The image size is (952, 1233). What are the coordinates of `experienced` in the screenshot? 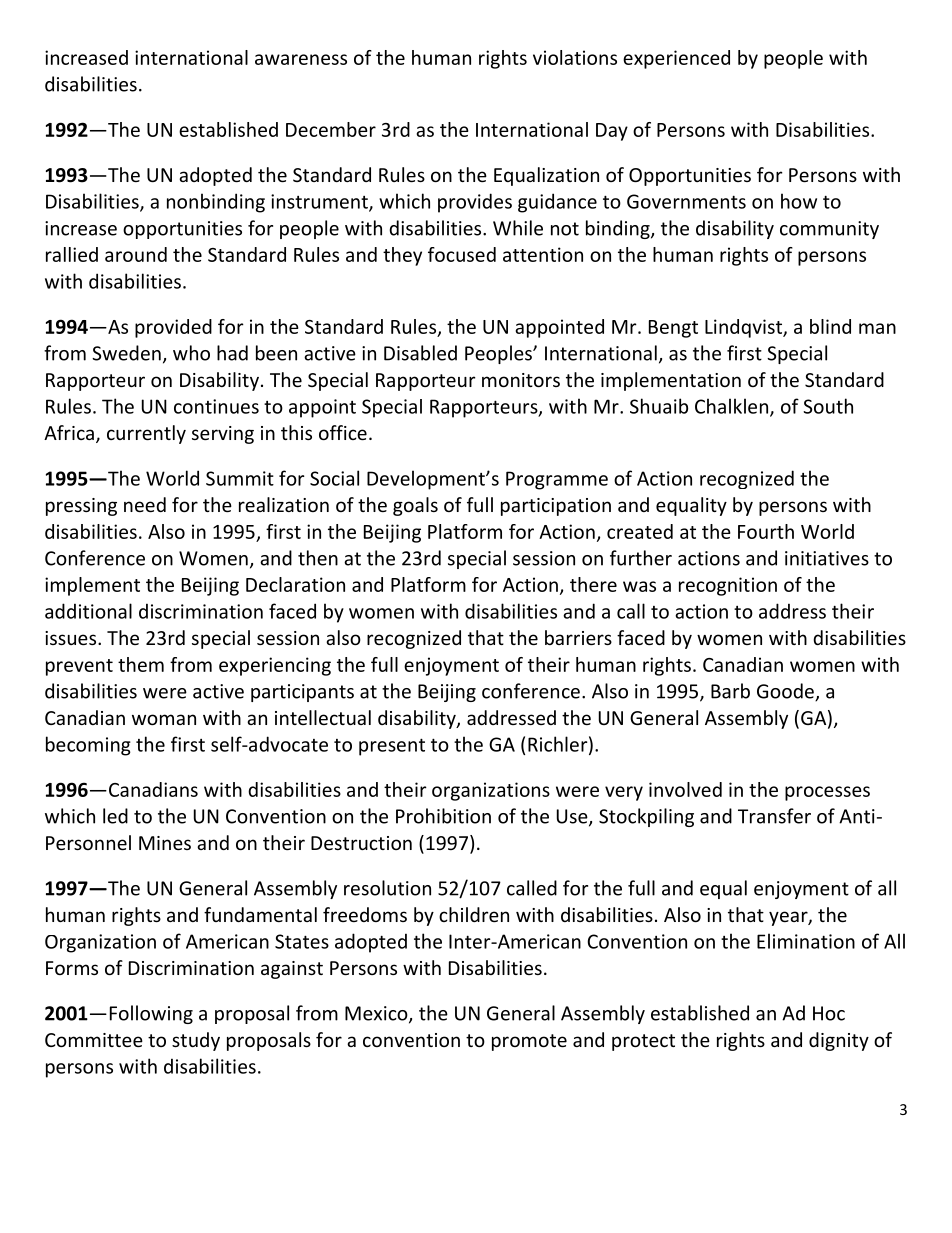 It's located at (676, 59).
